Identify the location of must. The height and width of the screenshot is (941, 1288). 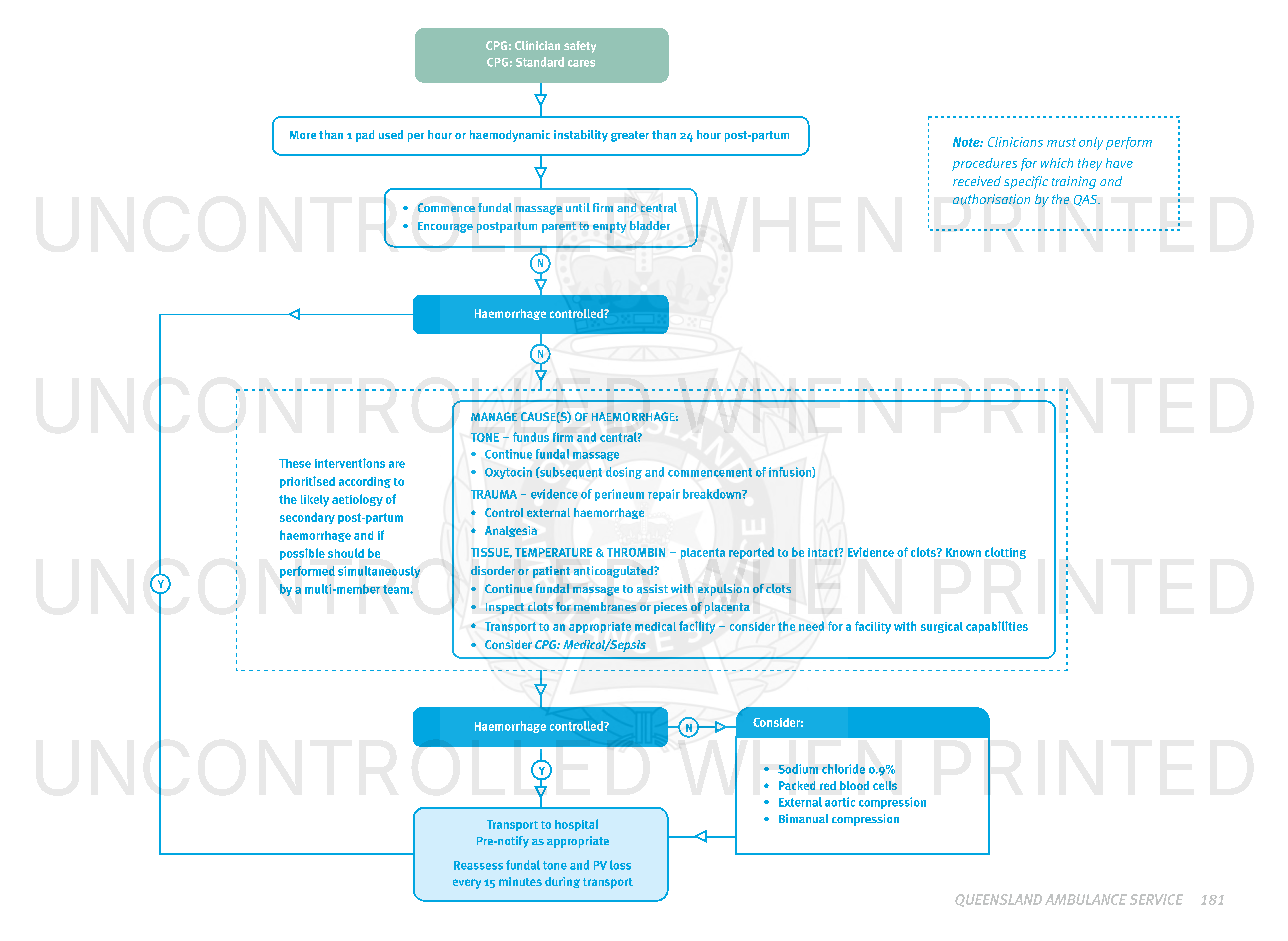
(1061, 142).
